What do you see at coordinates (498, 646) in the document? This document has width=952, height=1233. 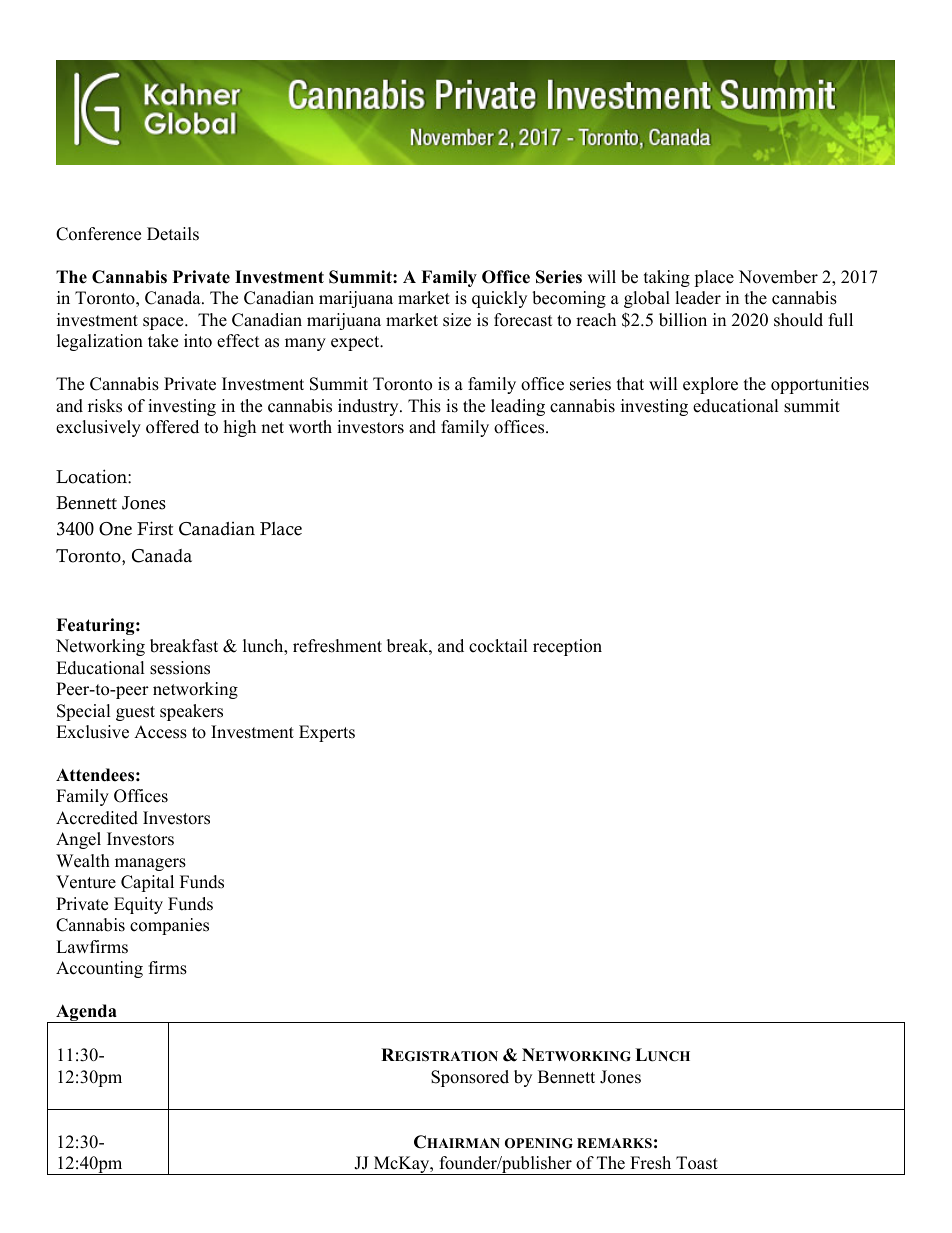 I see `cocktail` at bounding box center [498, 646].
